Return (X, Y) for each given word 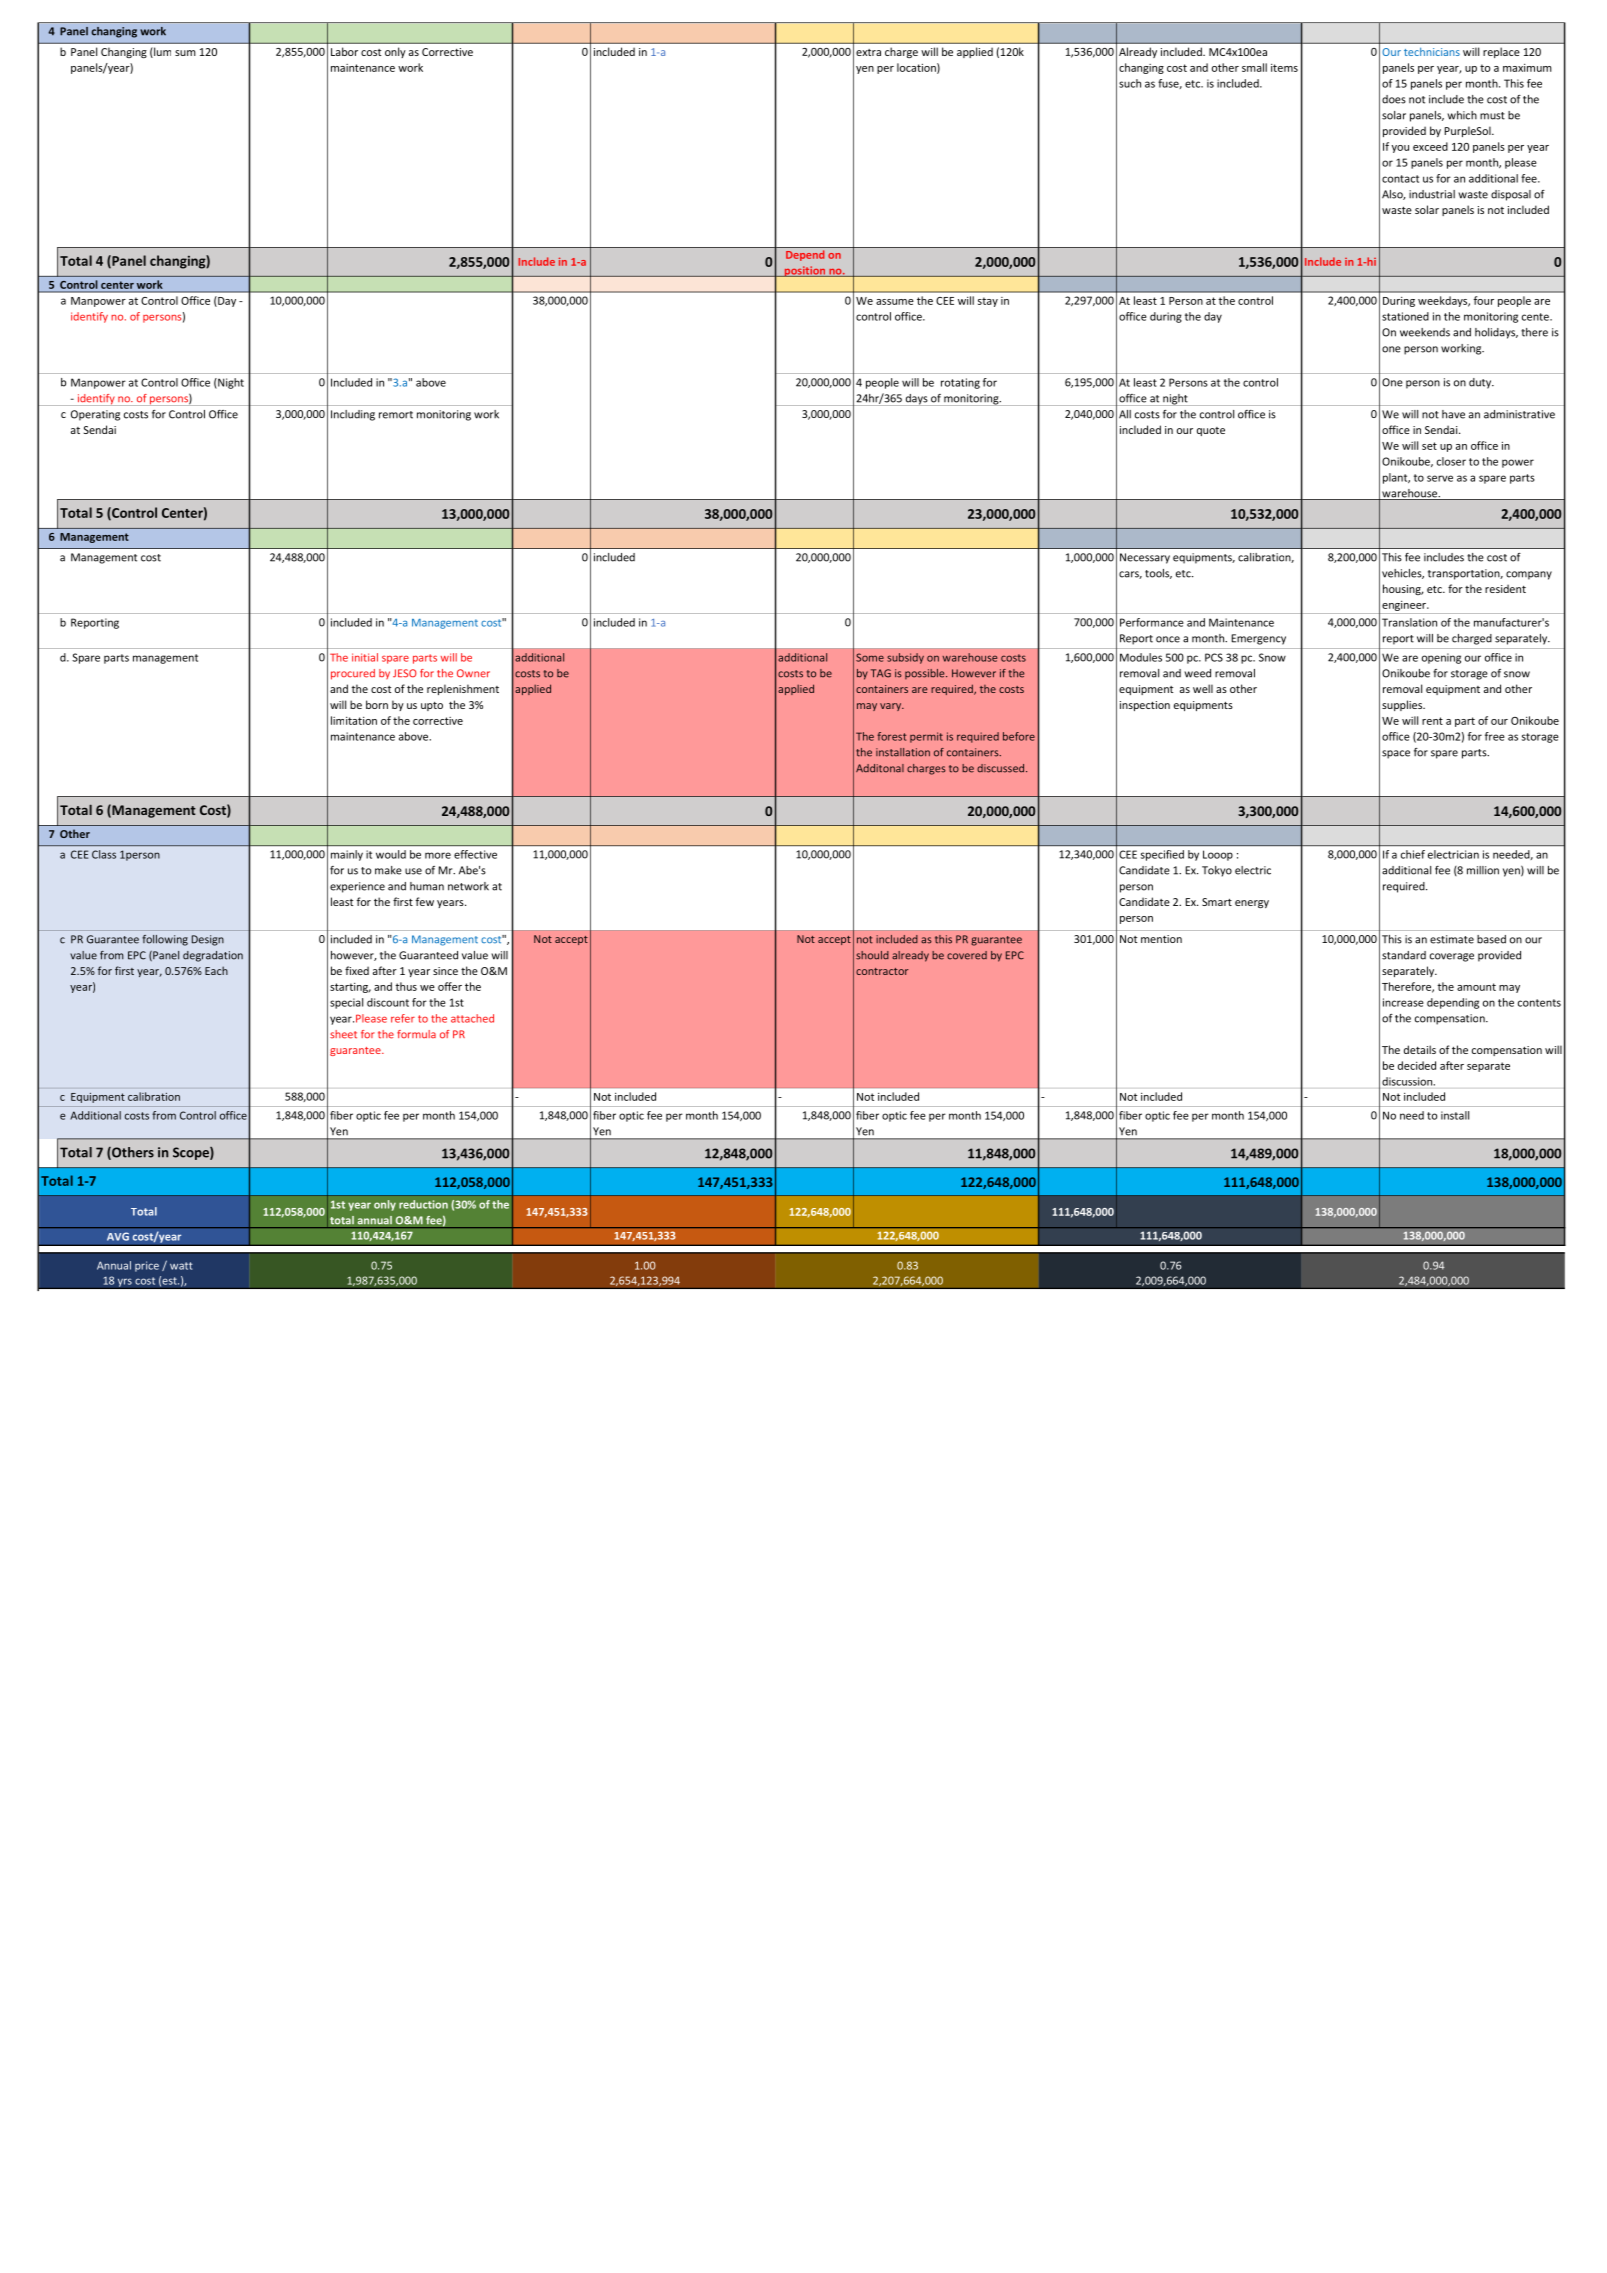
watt (181, 1266)
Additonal (880, 768)
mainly (347, 855)
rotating (960, 383)
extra (868, 52)
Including (353, 415)
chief (1413, 854)
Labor (344, 51)
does (1394, 99)
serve (1440, 478)
